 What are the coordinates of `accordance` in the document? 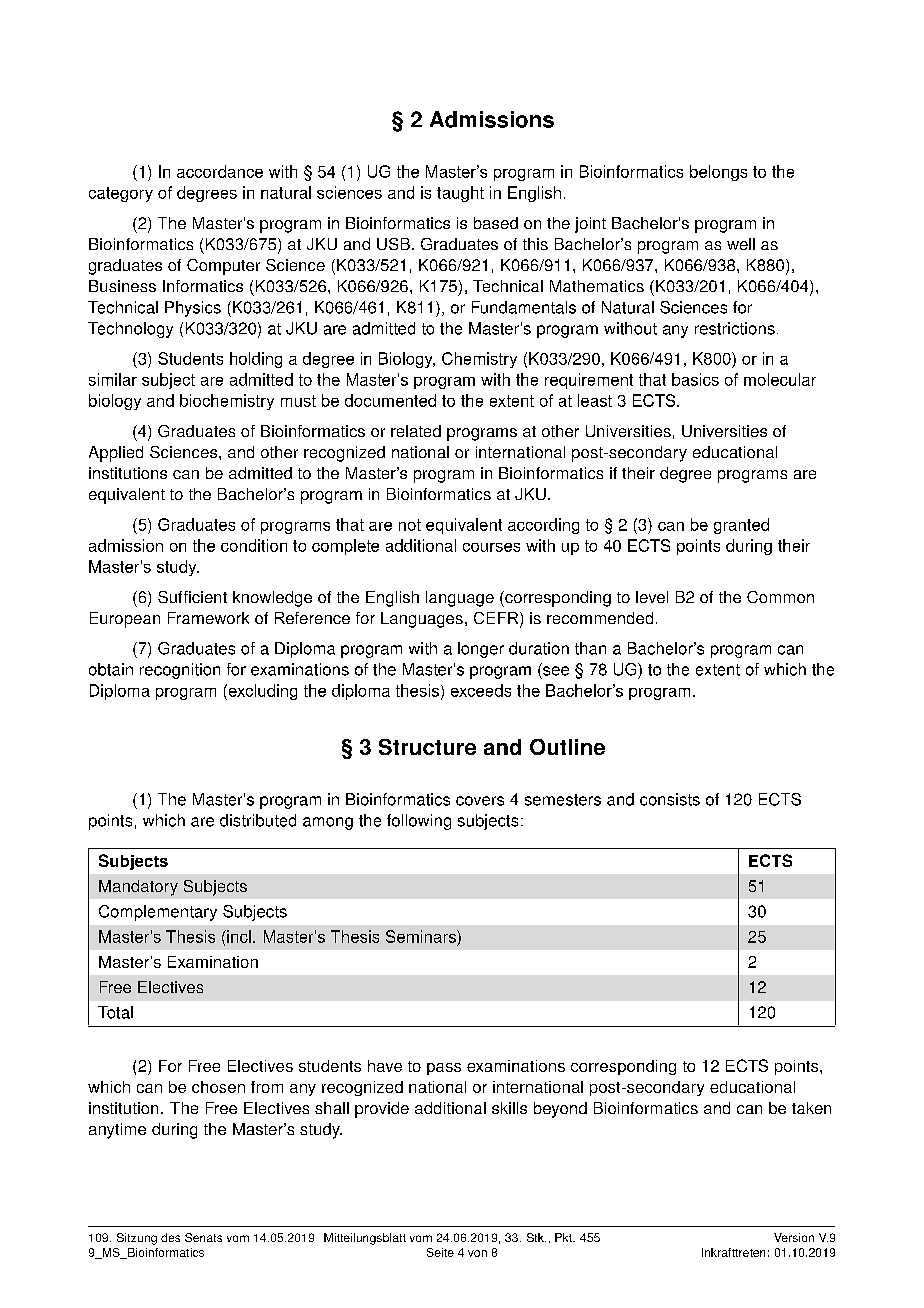 It's located at (220, 171).
